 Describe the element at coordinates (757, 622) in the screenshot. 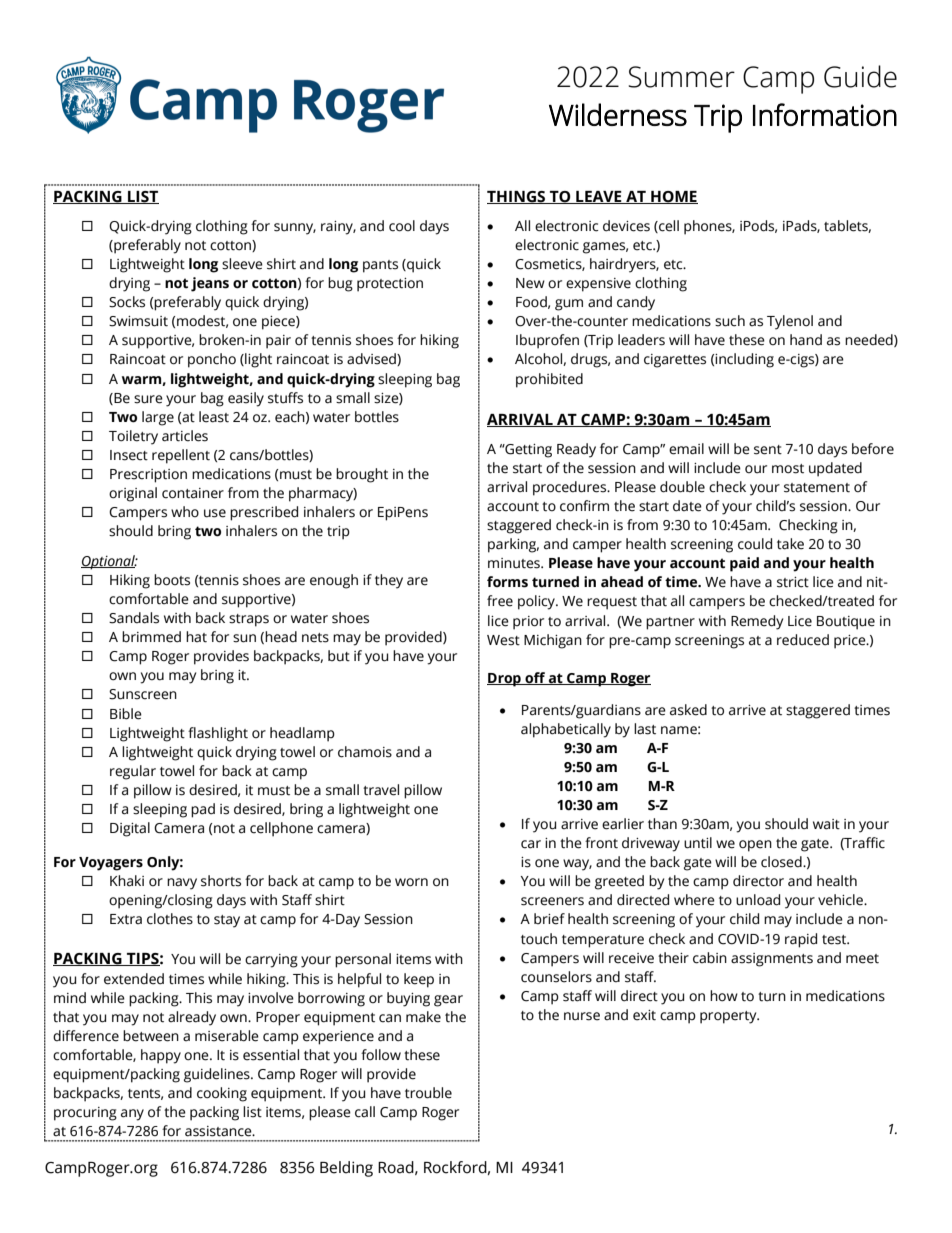

I see `Remedy` at that location.
